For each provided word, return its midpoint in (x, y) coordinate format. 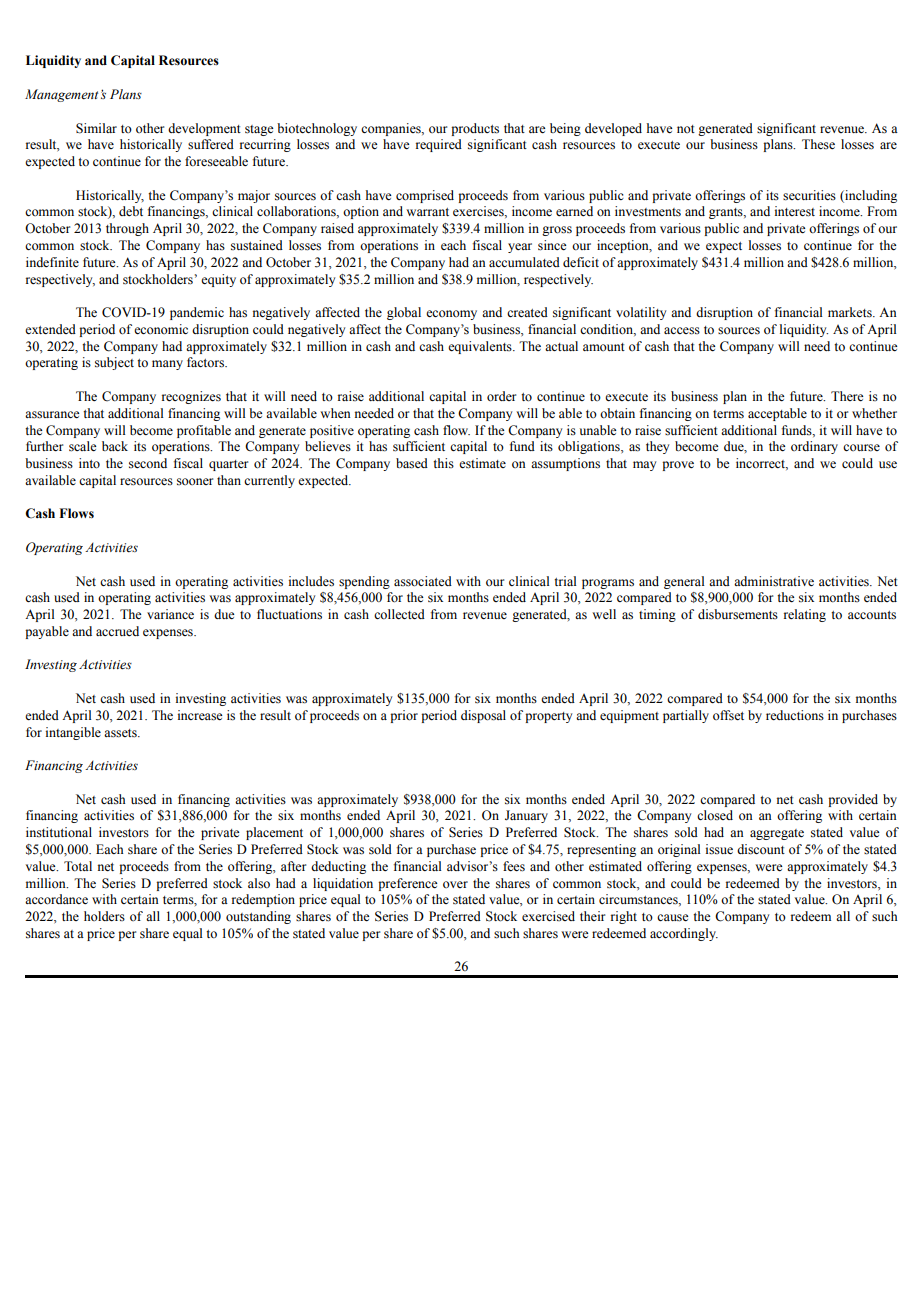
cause (673, 918)
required (439, 145)
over (455, 884)
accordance (56, 899)
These (818, 144)
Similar (96, 128)
